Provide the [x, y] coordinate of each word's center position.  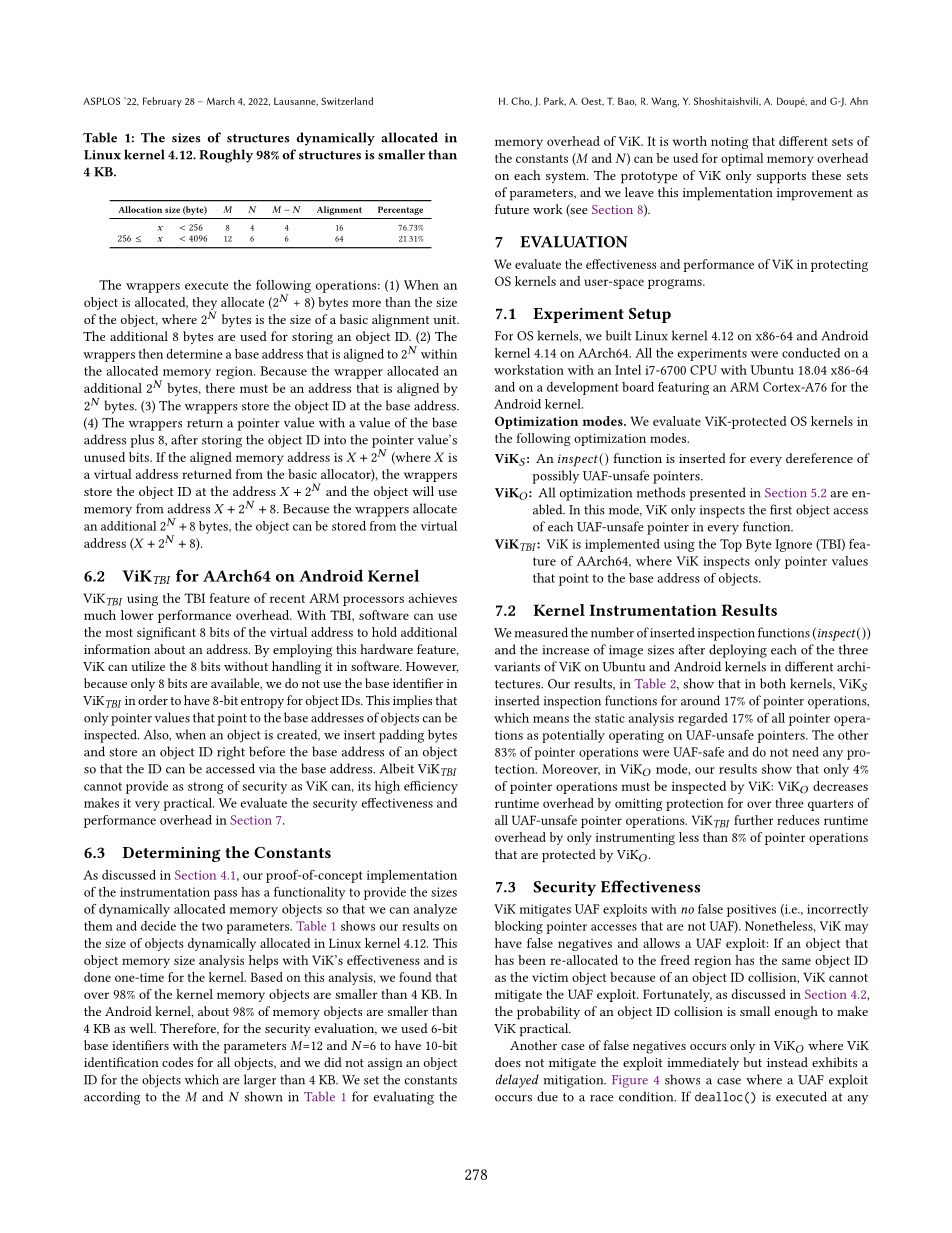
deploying [738, 651]
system [567, 177]
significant [166, 633]
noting [729, 143]
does [508, 1062]
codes [177, 1062]
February [162, 102]
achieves [433, 598]
